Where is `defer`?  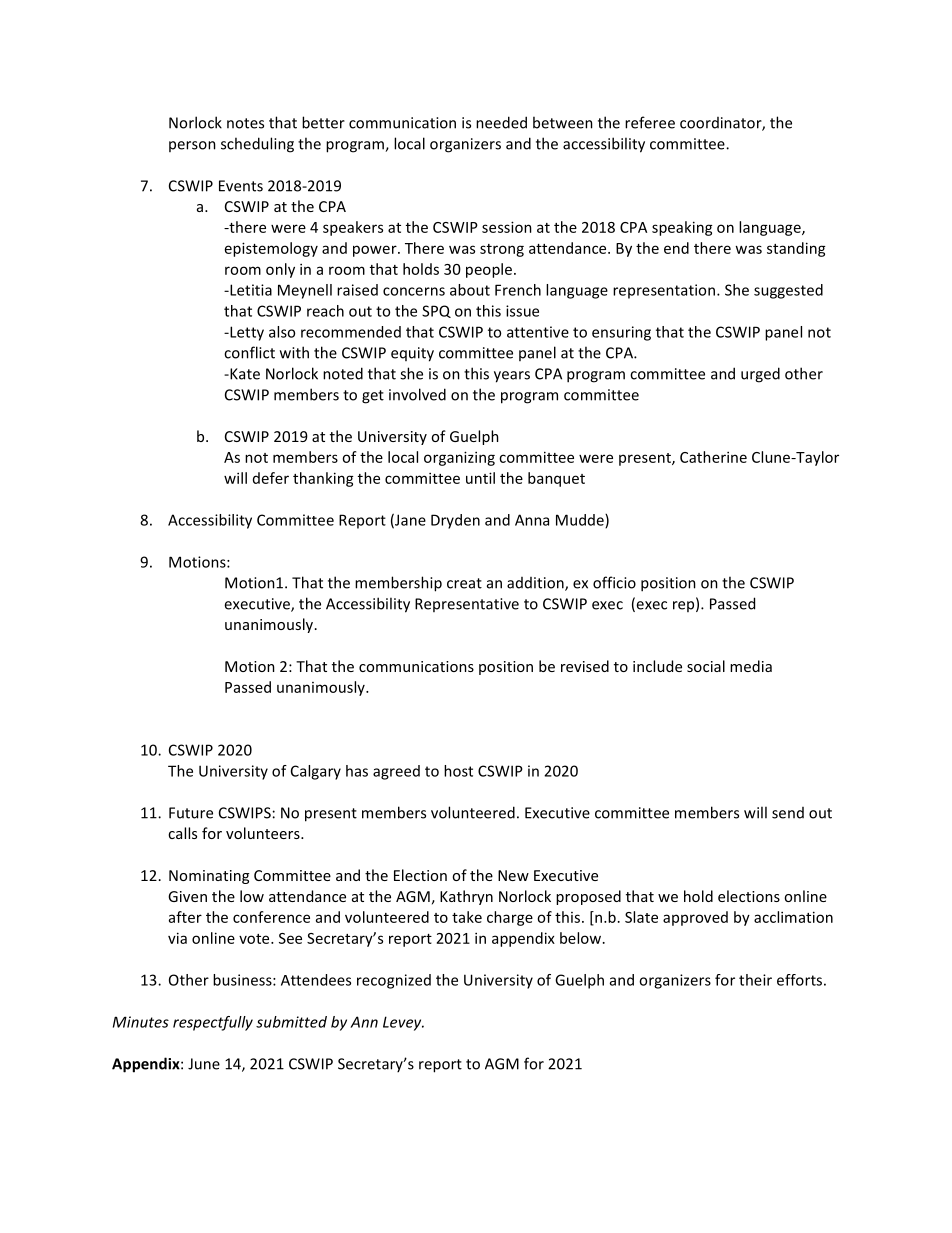
defer is located at coordinates (271, 478).
